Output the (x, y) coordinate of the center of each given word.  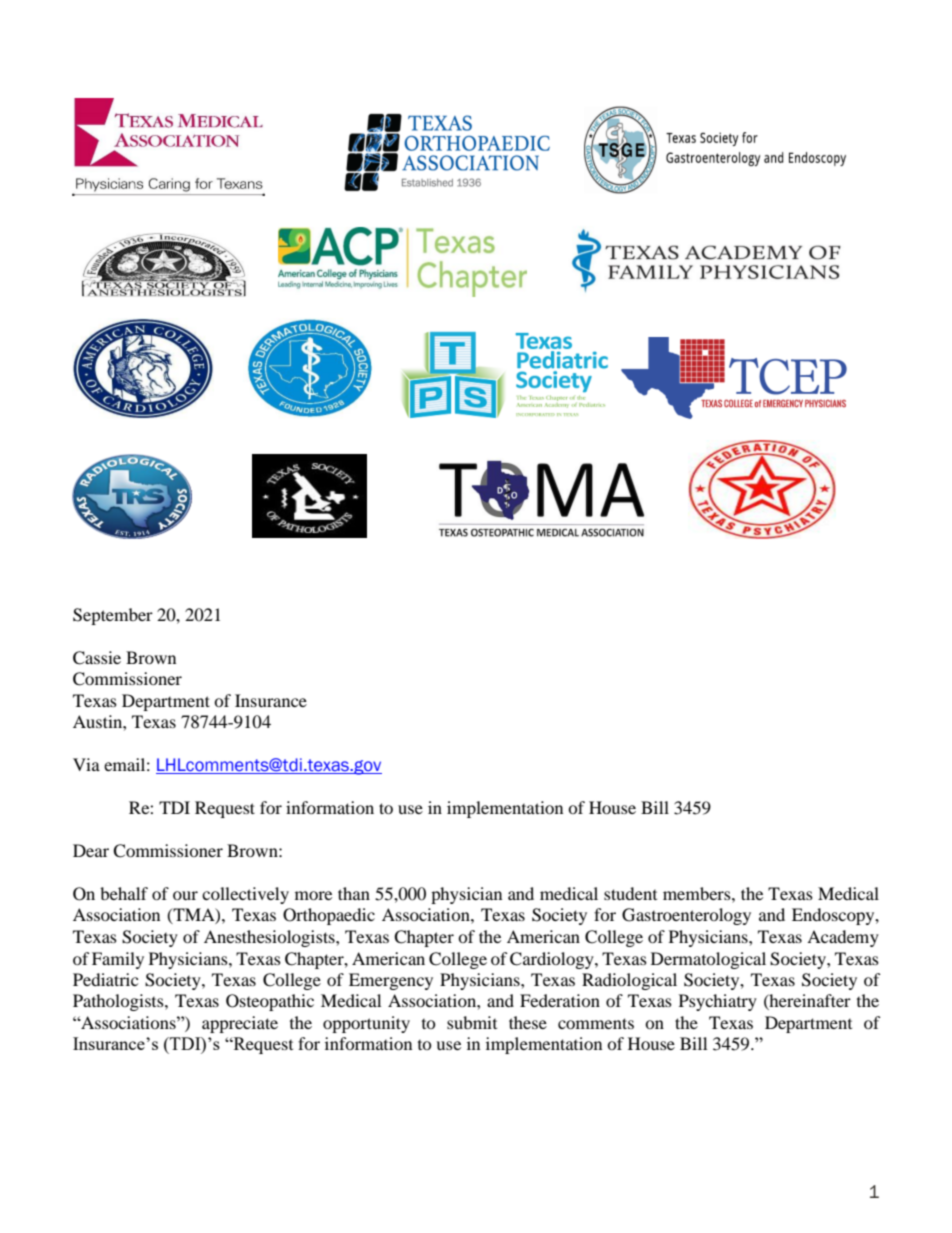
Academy (843, 938)
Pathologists (119, 1002)
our (185, 895)
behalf (124, 893)
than (354, 893)
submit (472, 1022)
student (630, 893)
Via (86, 764)
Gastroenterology (686, 916)
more (313, 895)
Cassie (97, 658)
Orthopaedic (329, 916)
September (113, 616)
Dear (91, 850)
